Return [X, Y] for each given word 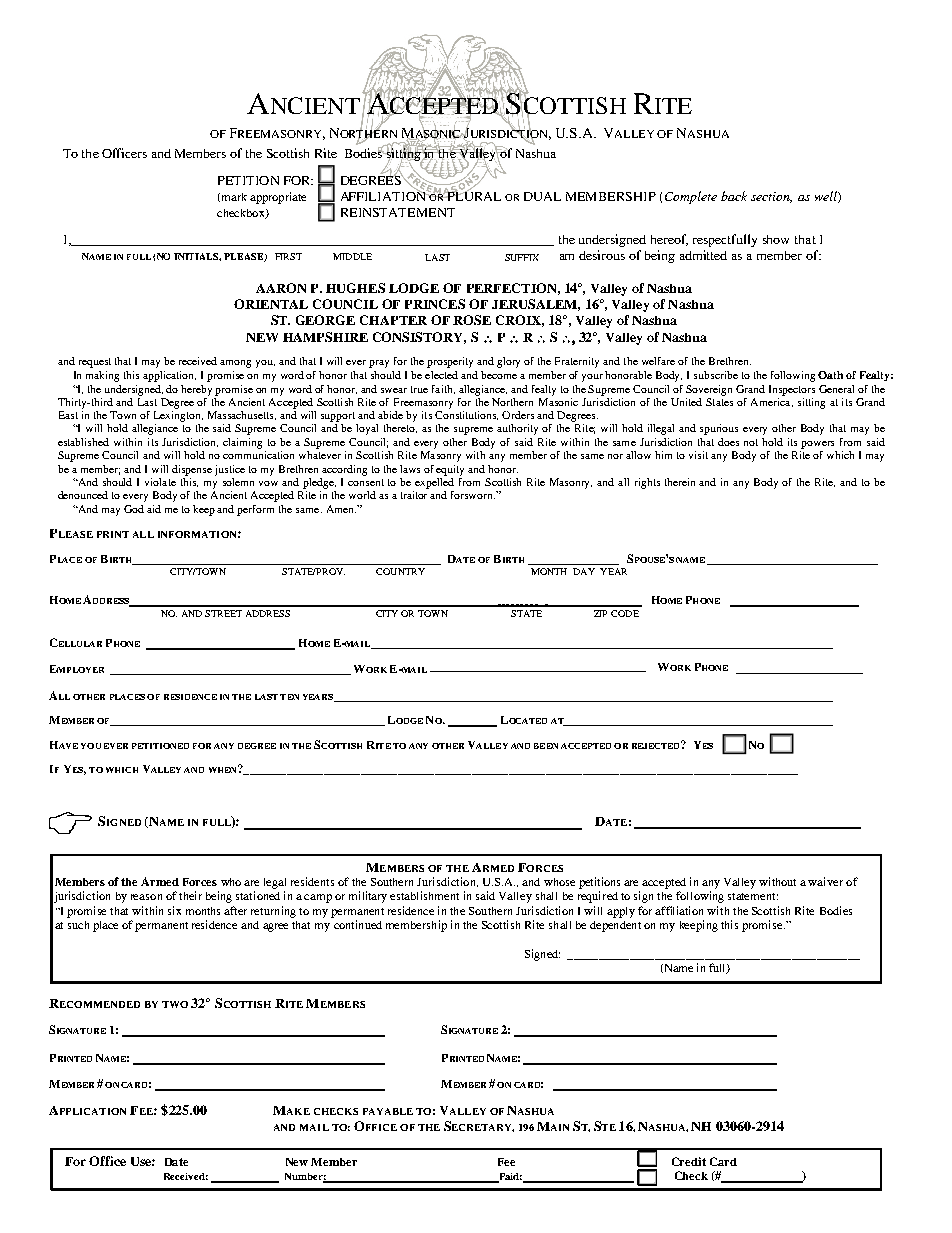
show [776, 239]
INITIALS [197, 257]
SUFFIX [522, 257]
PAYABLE [388, 1111]
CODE [625, 613]
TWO [175, 1004]
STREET [223, 613]
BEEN [546, 746]
